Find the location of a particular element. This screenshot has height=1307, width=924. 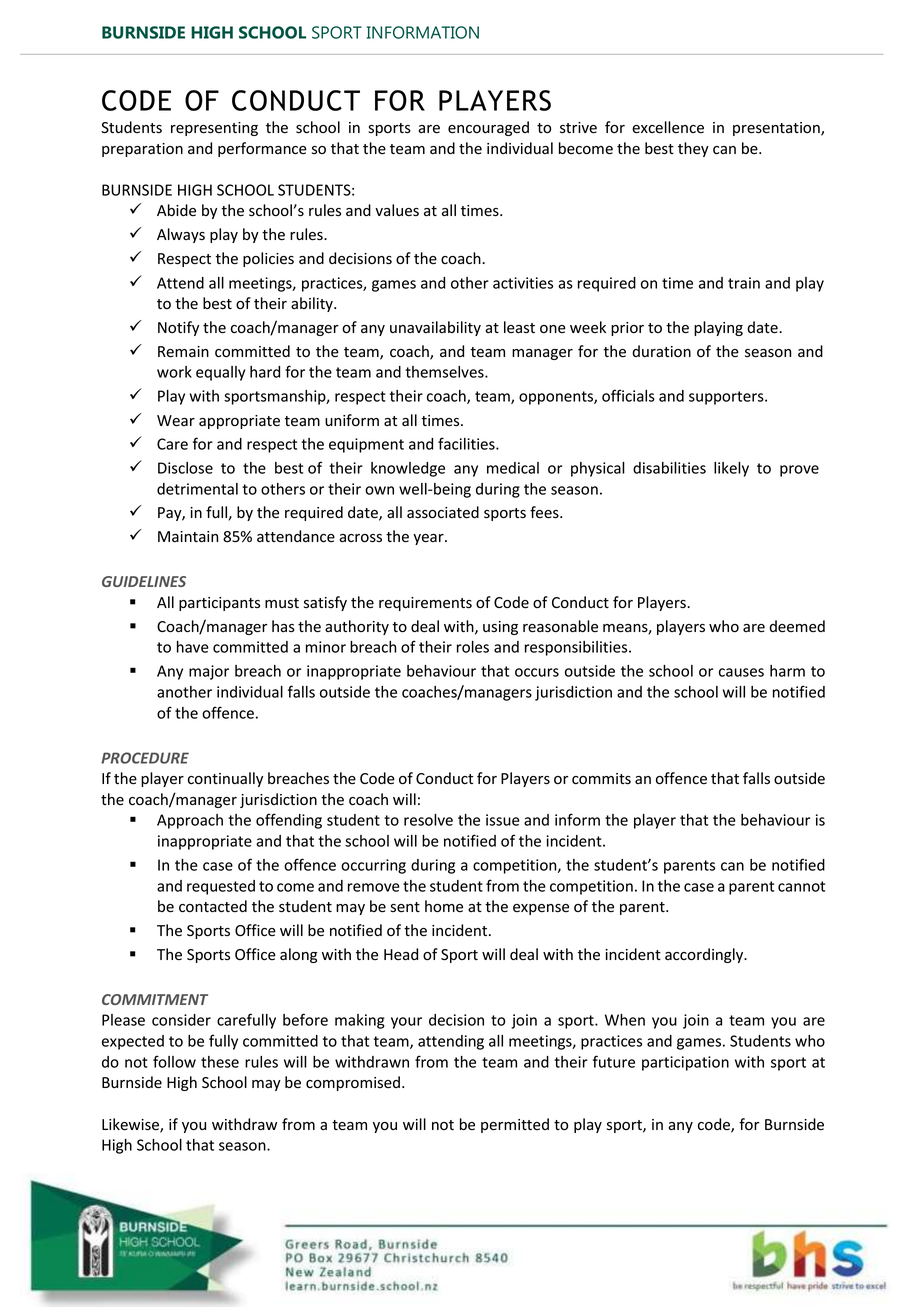

encouraged is located at coordinates (488, 128).
